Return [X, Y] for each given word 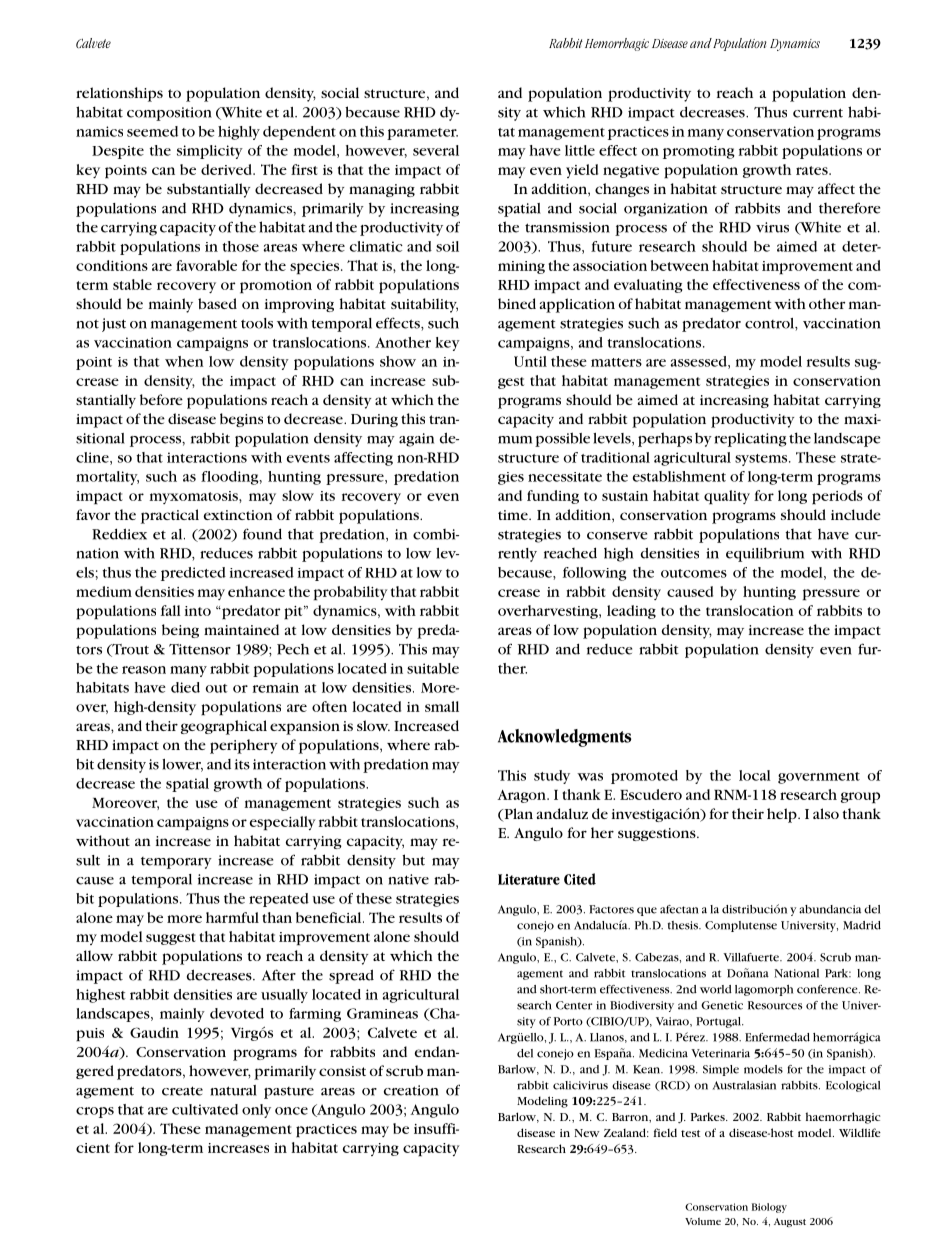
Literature [529, 879]
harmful [232, 917]
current [818, 113]
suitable [433, 668]
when [184, 361]
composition [169, 114]
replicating [750, 440]
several [436, 150]
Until [530, 361]
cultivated [205, 1109]
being [180, 631]
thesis [684, 925]
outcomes [694, 573]
